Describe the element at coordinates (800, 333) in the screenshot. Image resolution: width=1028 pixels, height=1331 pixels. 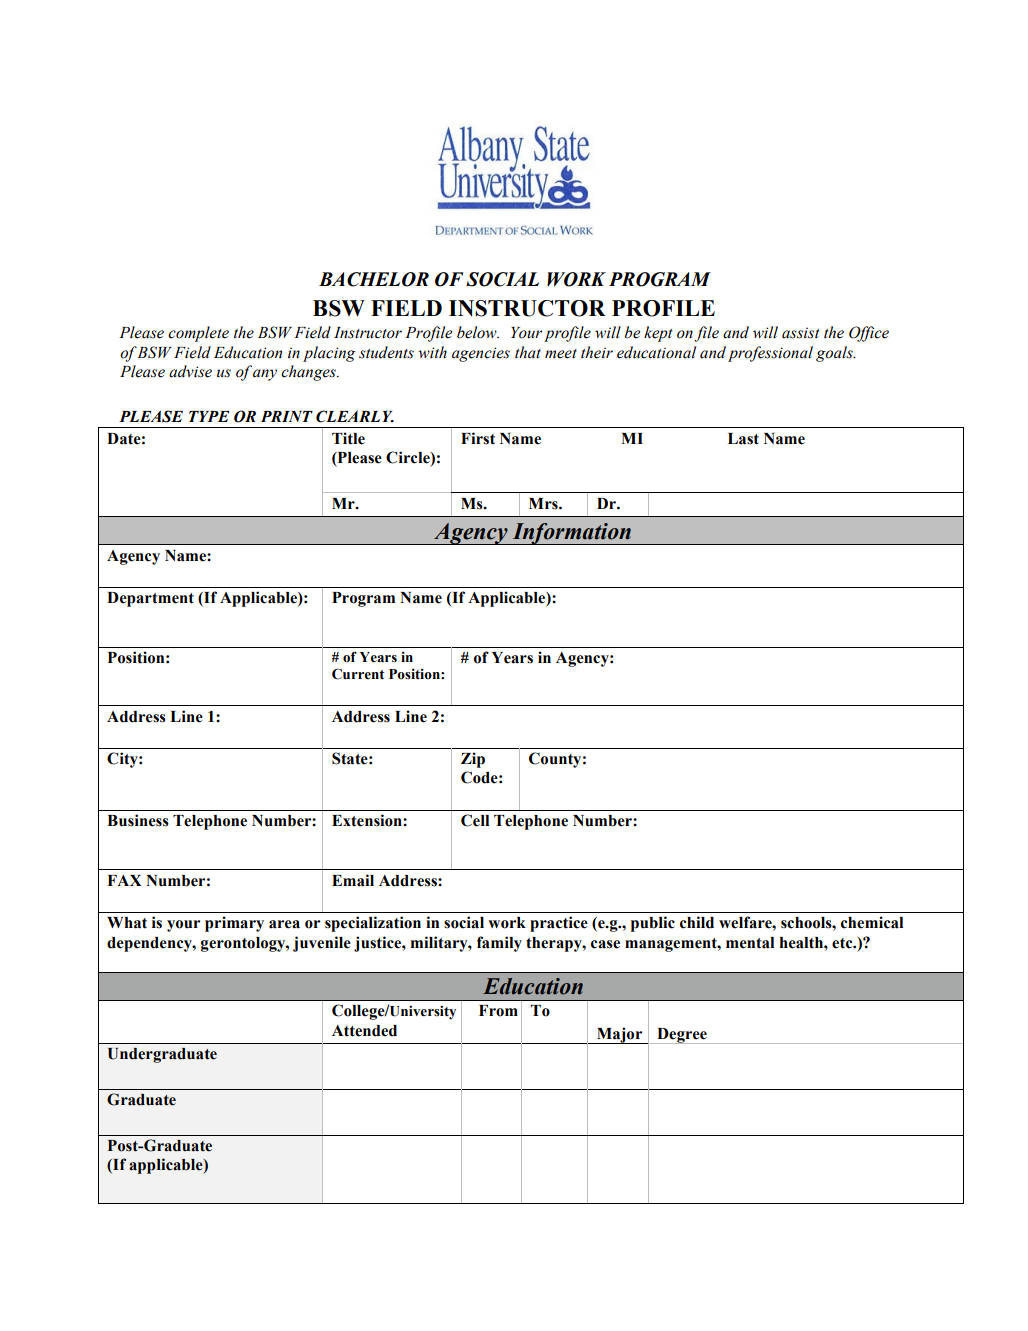
I see `assist` at that location.
